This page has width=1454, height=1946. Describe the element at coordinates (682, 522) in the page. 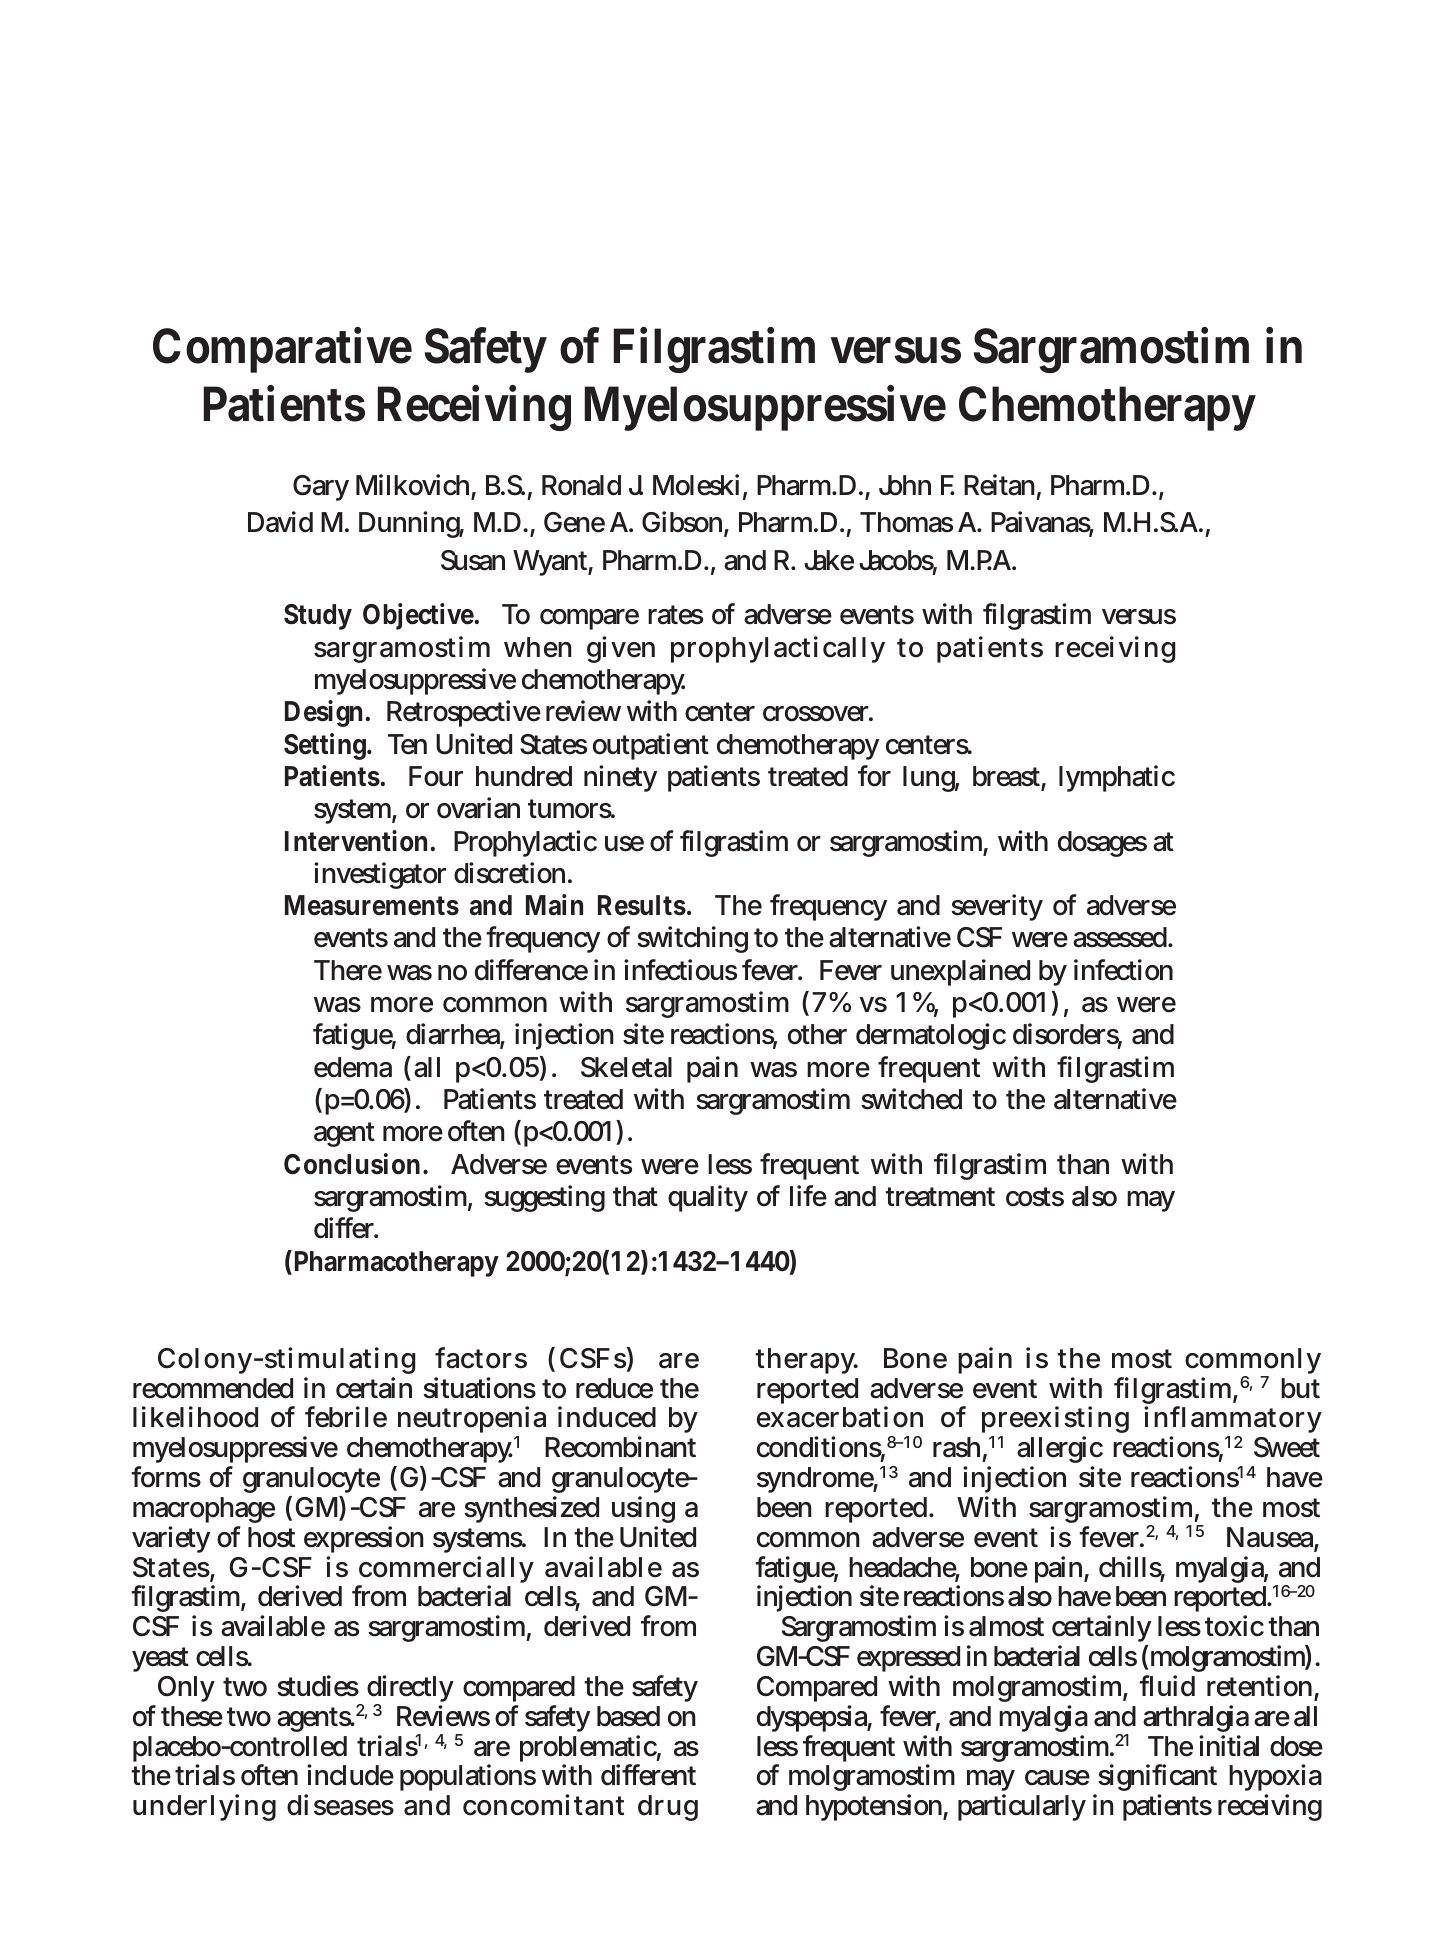

I see `Gibson` at that location.
